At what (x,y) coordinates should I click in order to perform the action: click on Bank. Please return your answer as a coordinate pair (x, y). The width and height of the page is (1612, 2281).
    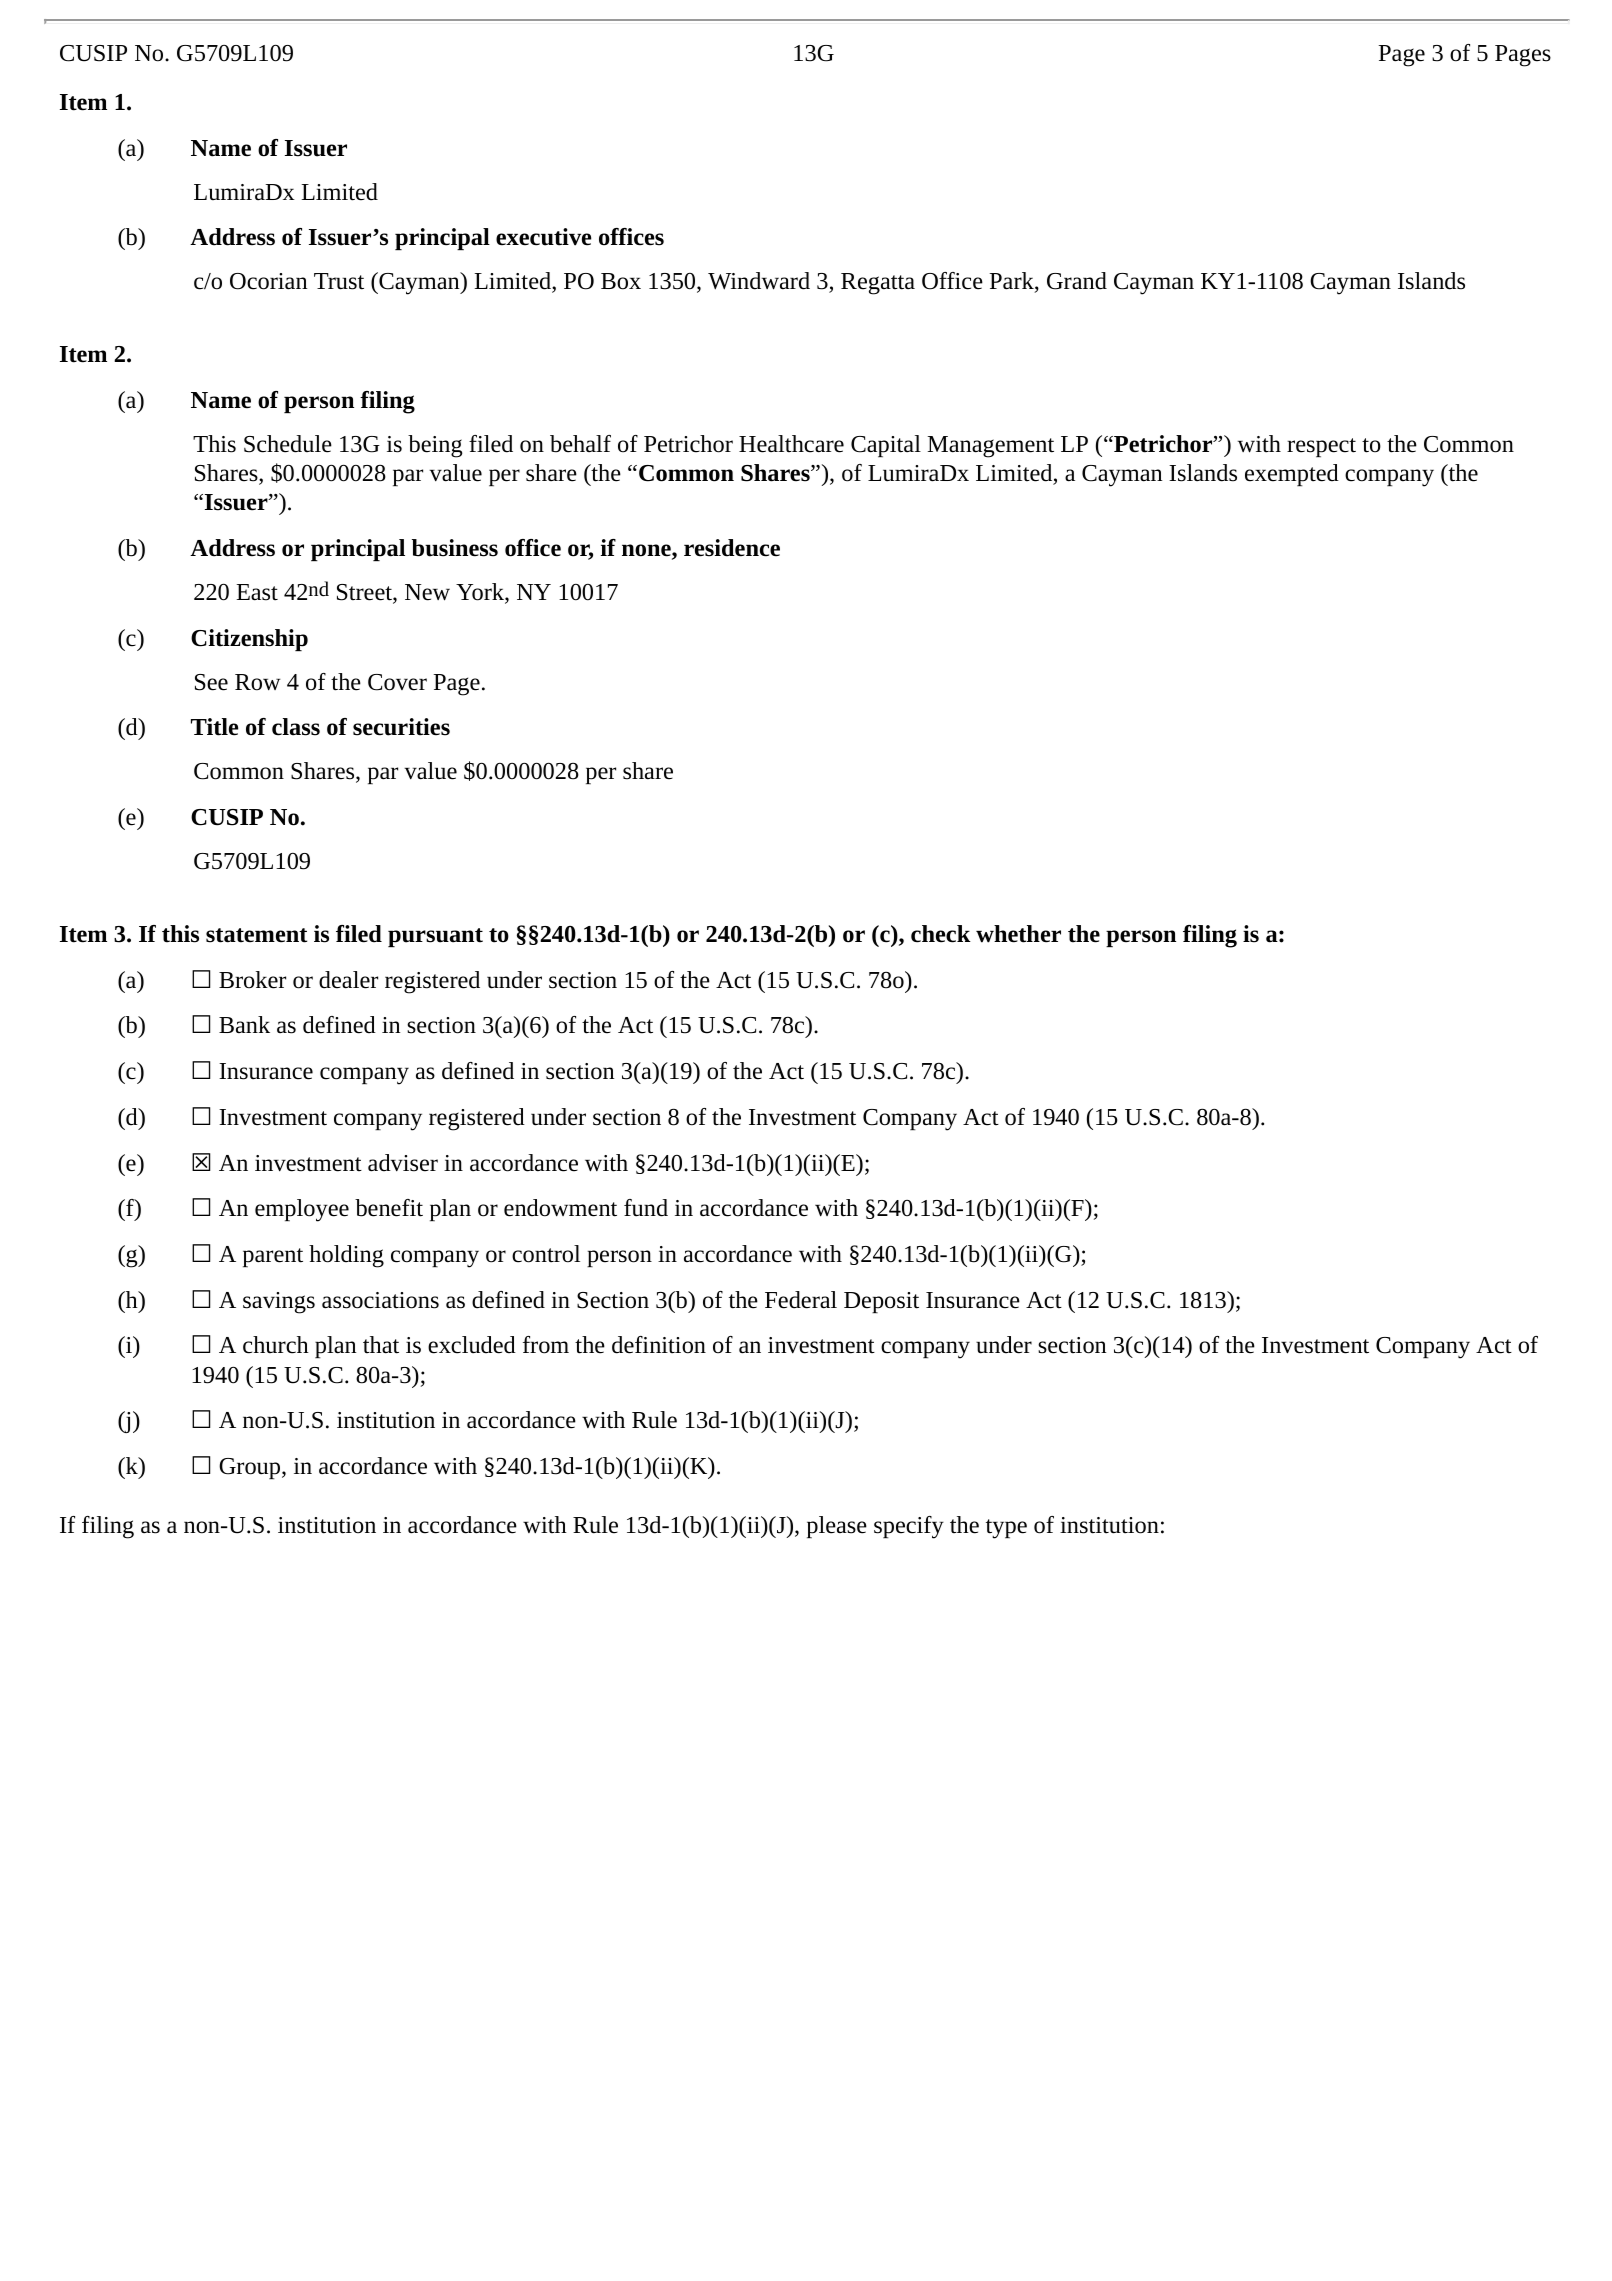
    Looking at the image, I should click on (244, 1024).
